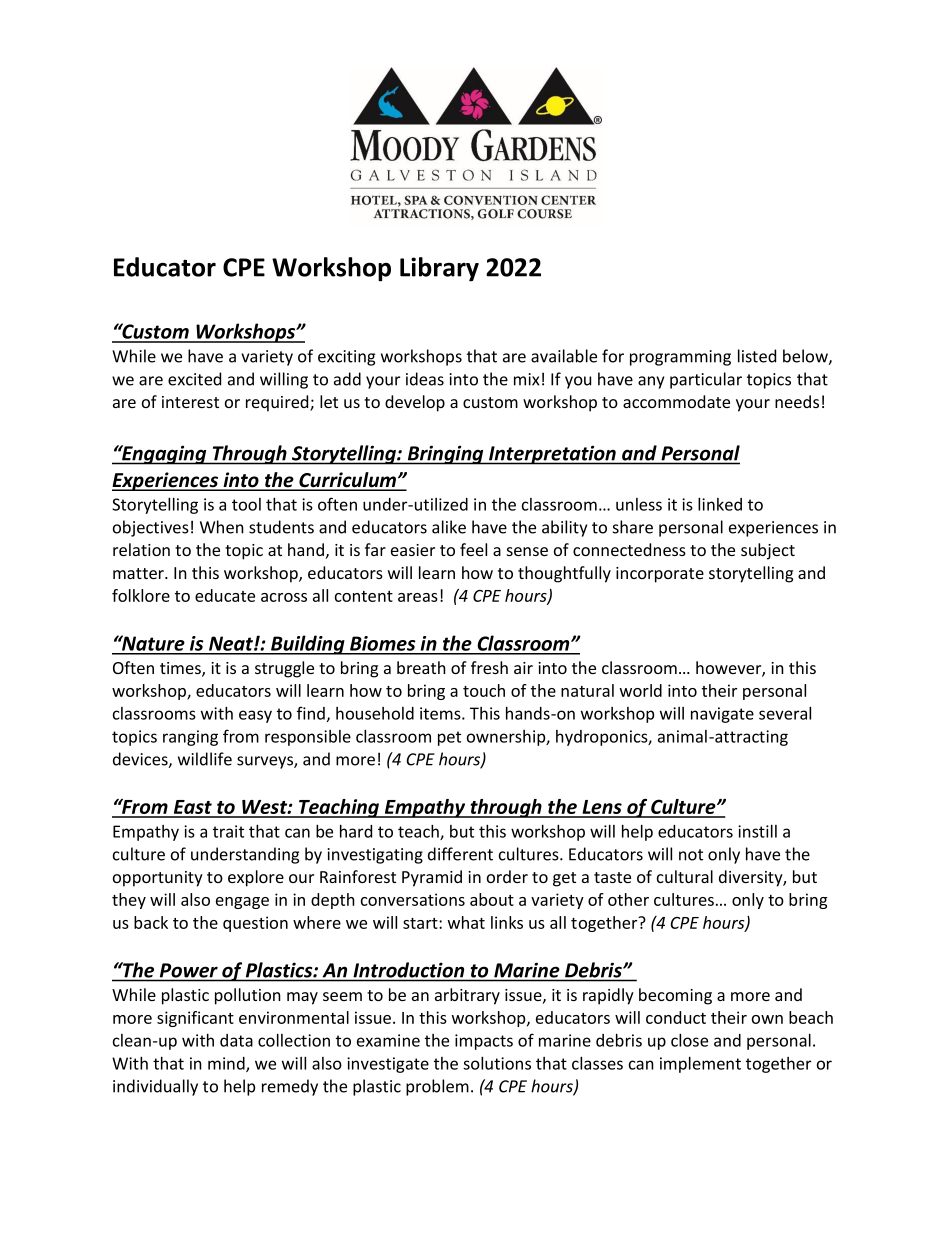 Image resolution: width=952 pixels, height=1233 pixels. Describe the element at coordinates (222, 527) in the document. I see `When` at that location.
